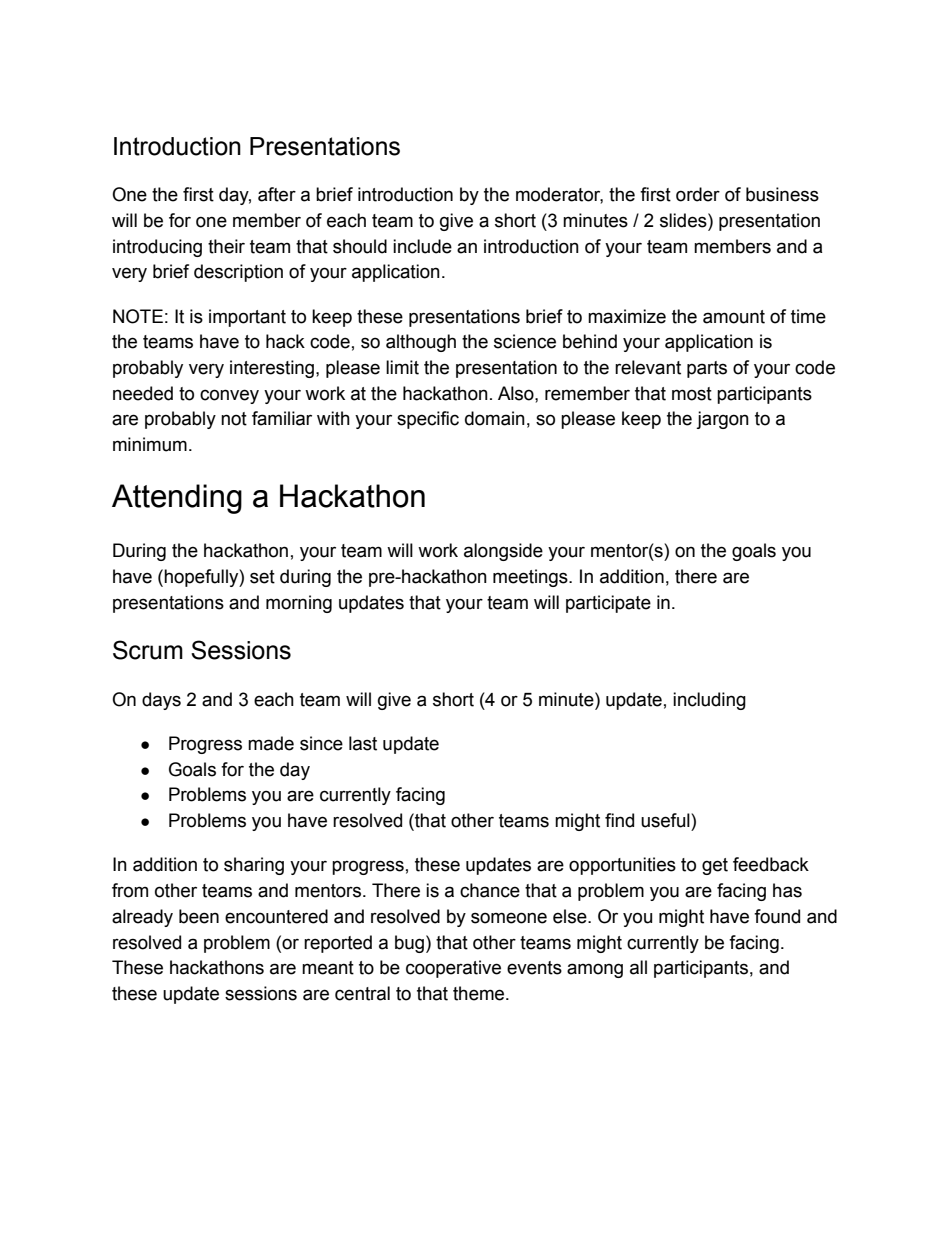  What do you see at coordinates (666, 820) in the image?
I see `useful` at bounding box center [666, 820].
